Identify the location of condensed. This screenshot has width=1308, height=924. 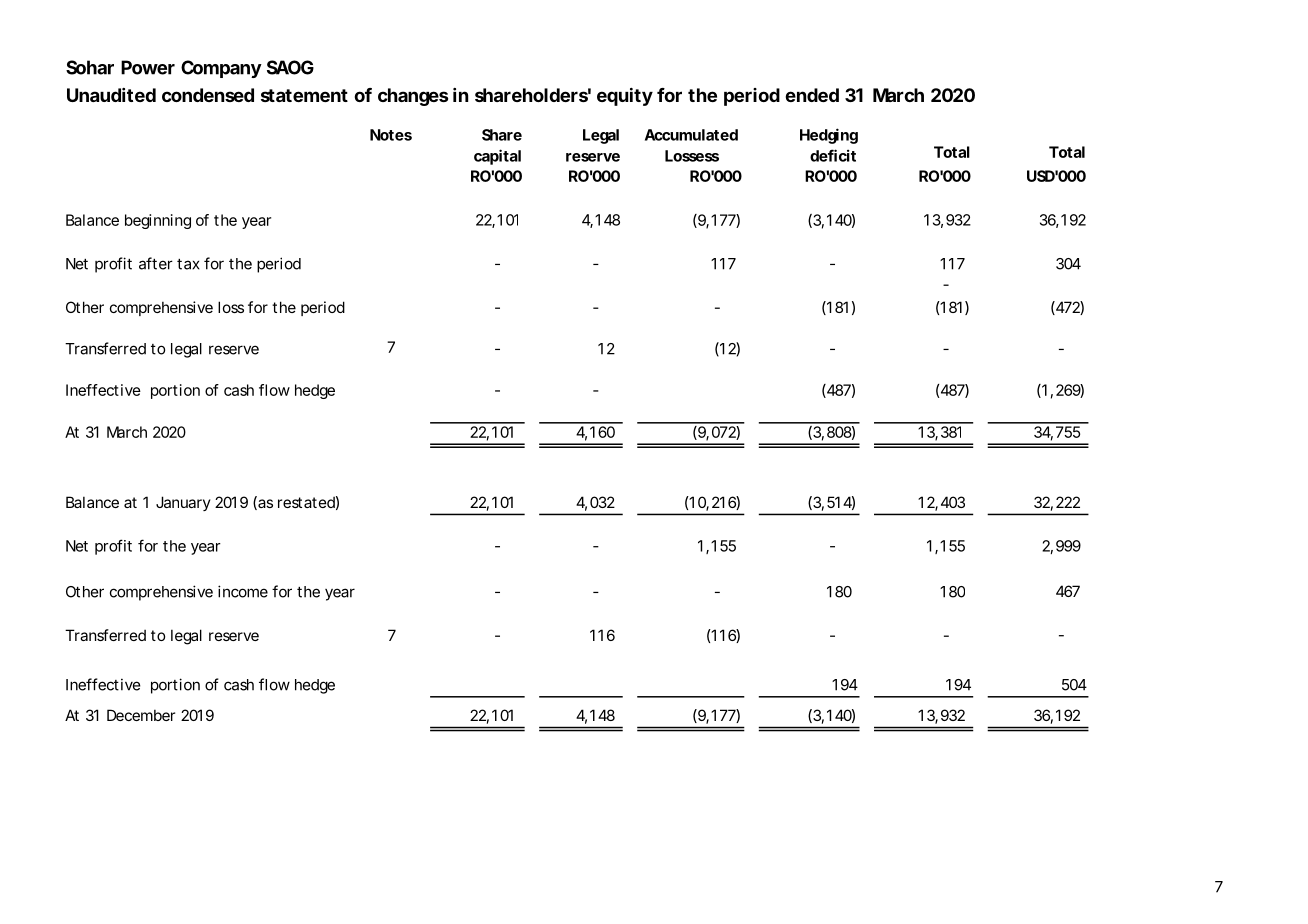
(208, 95).
